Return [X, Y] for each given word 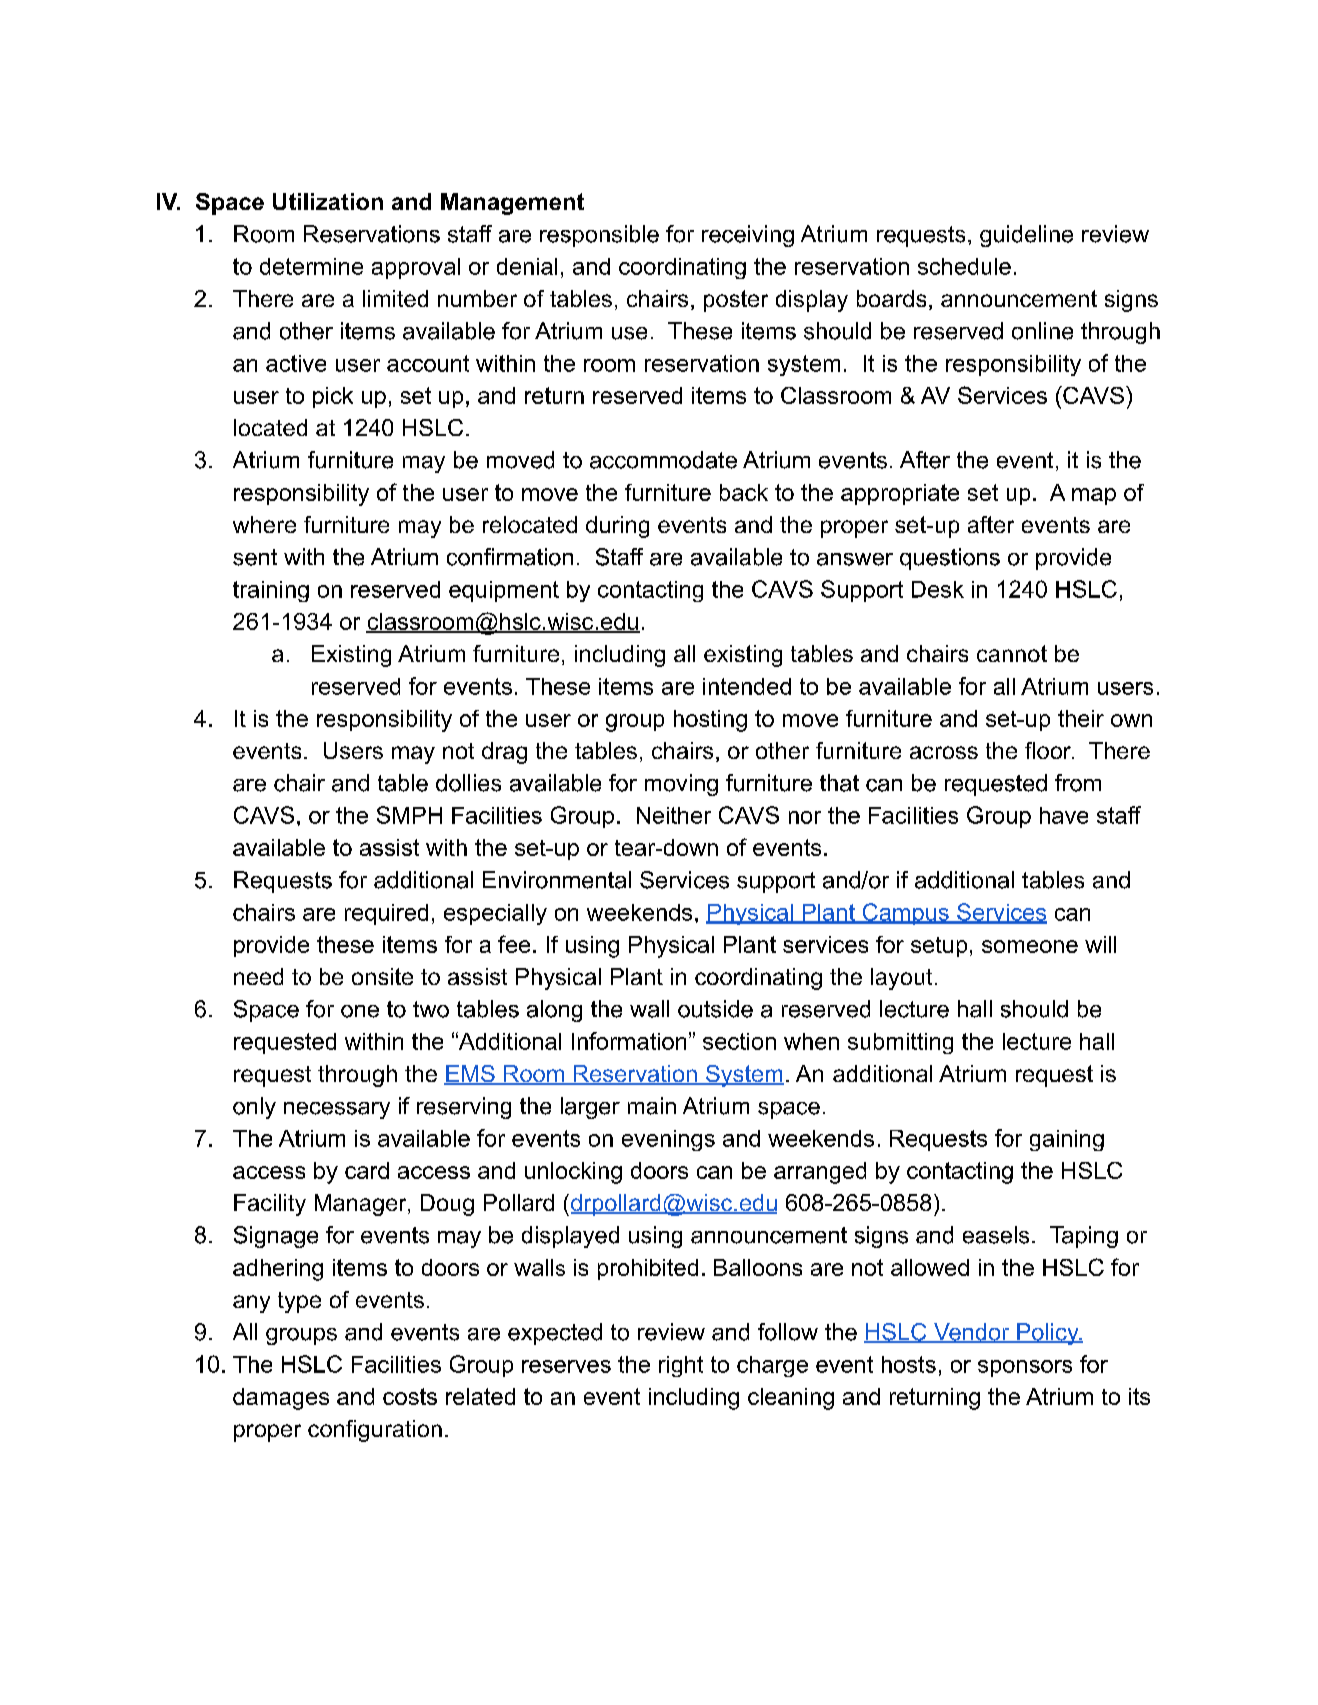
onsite [382, 976]
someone [1030, 946]
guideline [1026, 236]
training [271, 591]
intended [747, 686]
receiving [748, 236]
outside [715, 1009]
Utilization [328, 201]
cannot [1012, 653]
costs [410, 1396]
